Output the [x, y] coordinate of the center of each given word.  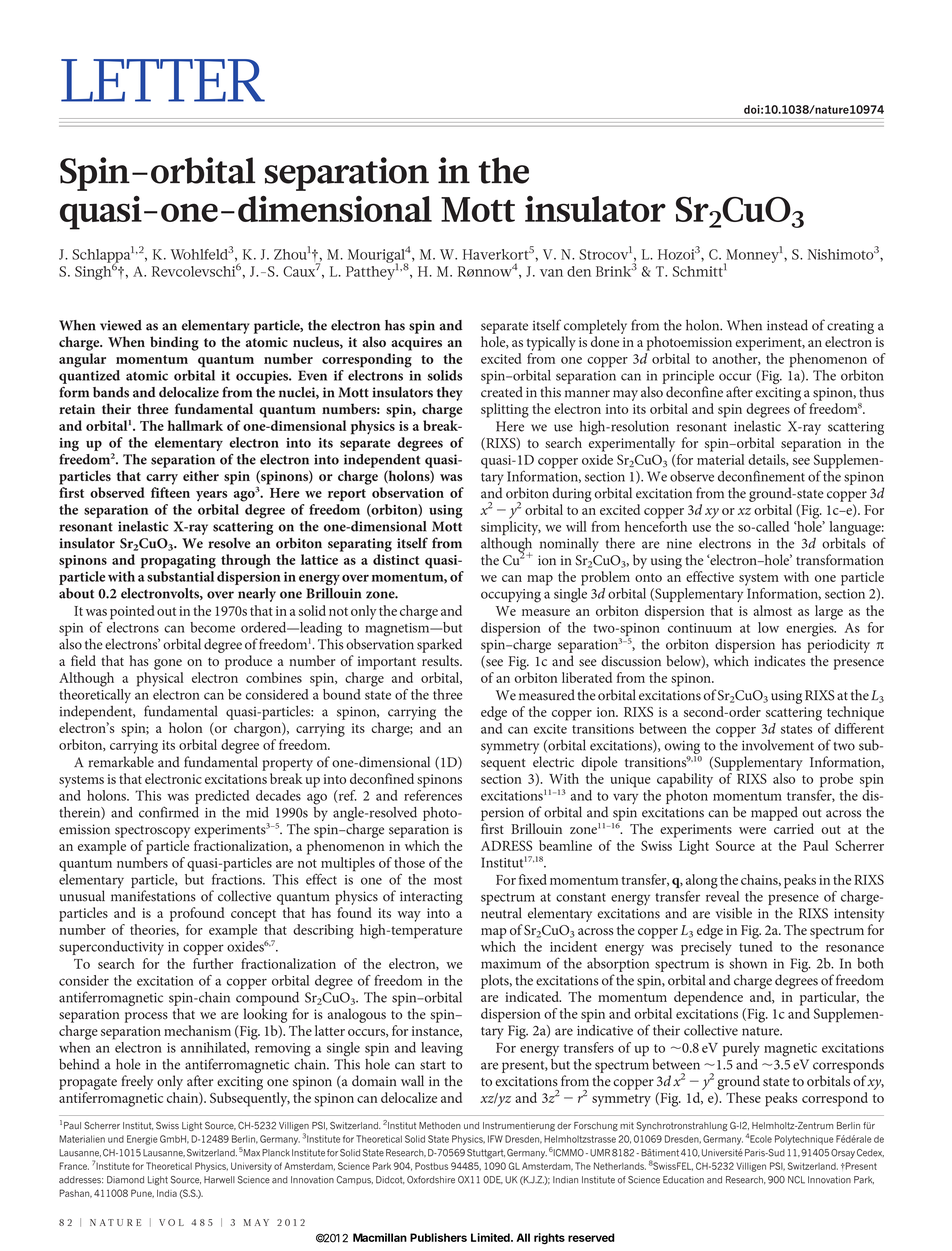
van [551, 273]
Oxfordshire [431, 1180]
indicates [779, 661]
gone [168, 664]
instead [787, 325]
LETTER [163, 80]
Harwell [219, 1180]
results [441, 660]
